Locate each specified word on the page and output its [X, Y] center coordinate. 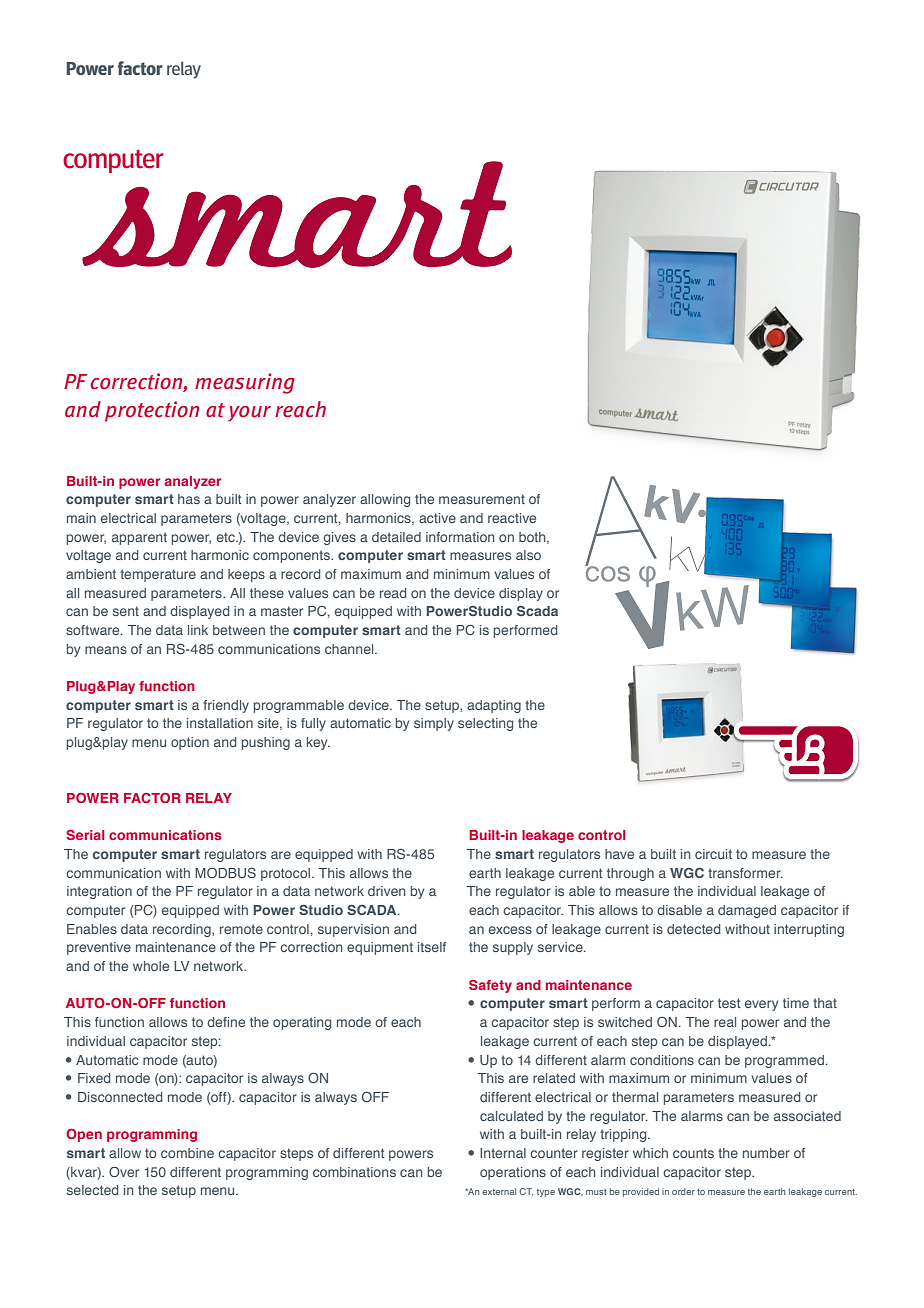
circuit [713, 854]
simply [434, 724]
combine [187, 1153]
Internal [503, 1153]
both [533, 538]
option [190, 743]
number [766, 1153]
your [249, 414]
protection [152, 411]
